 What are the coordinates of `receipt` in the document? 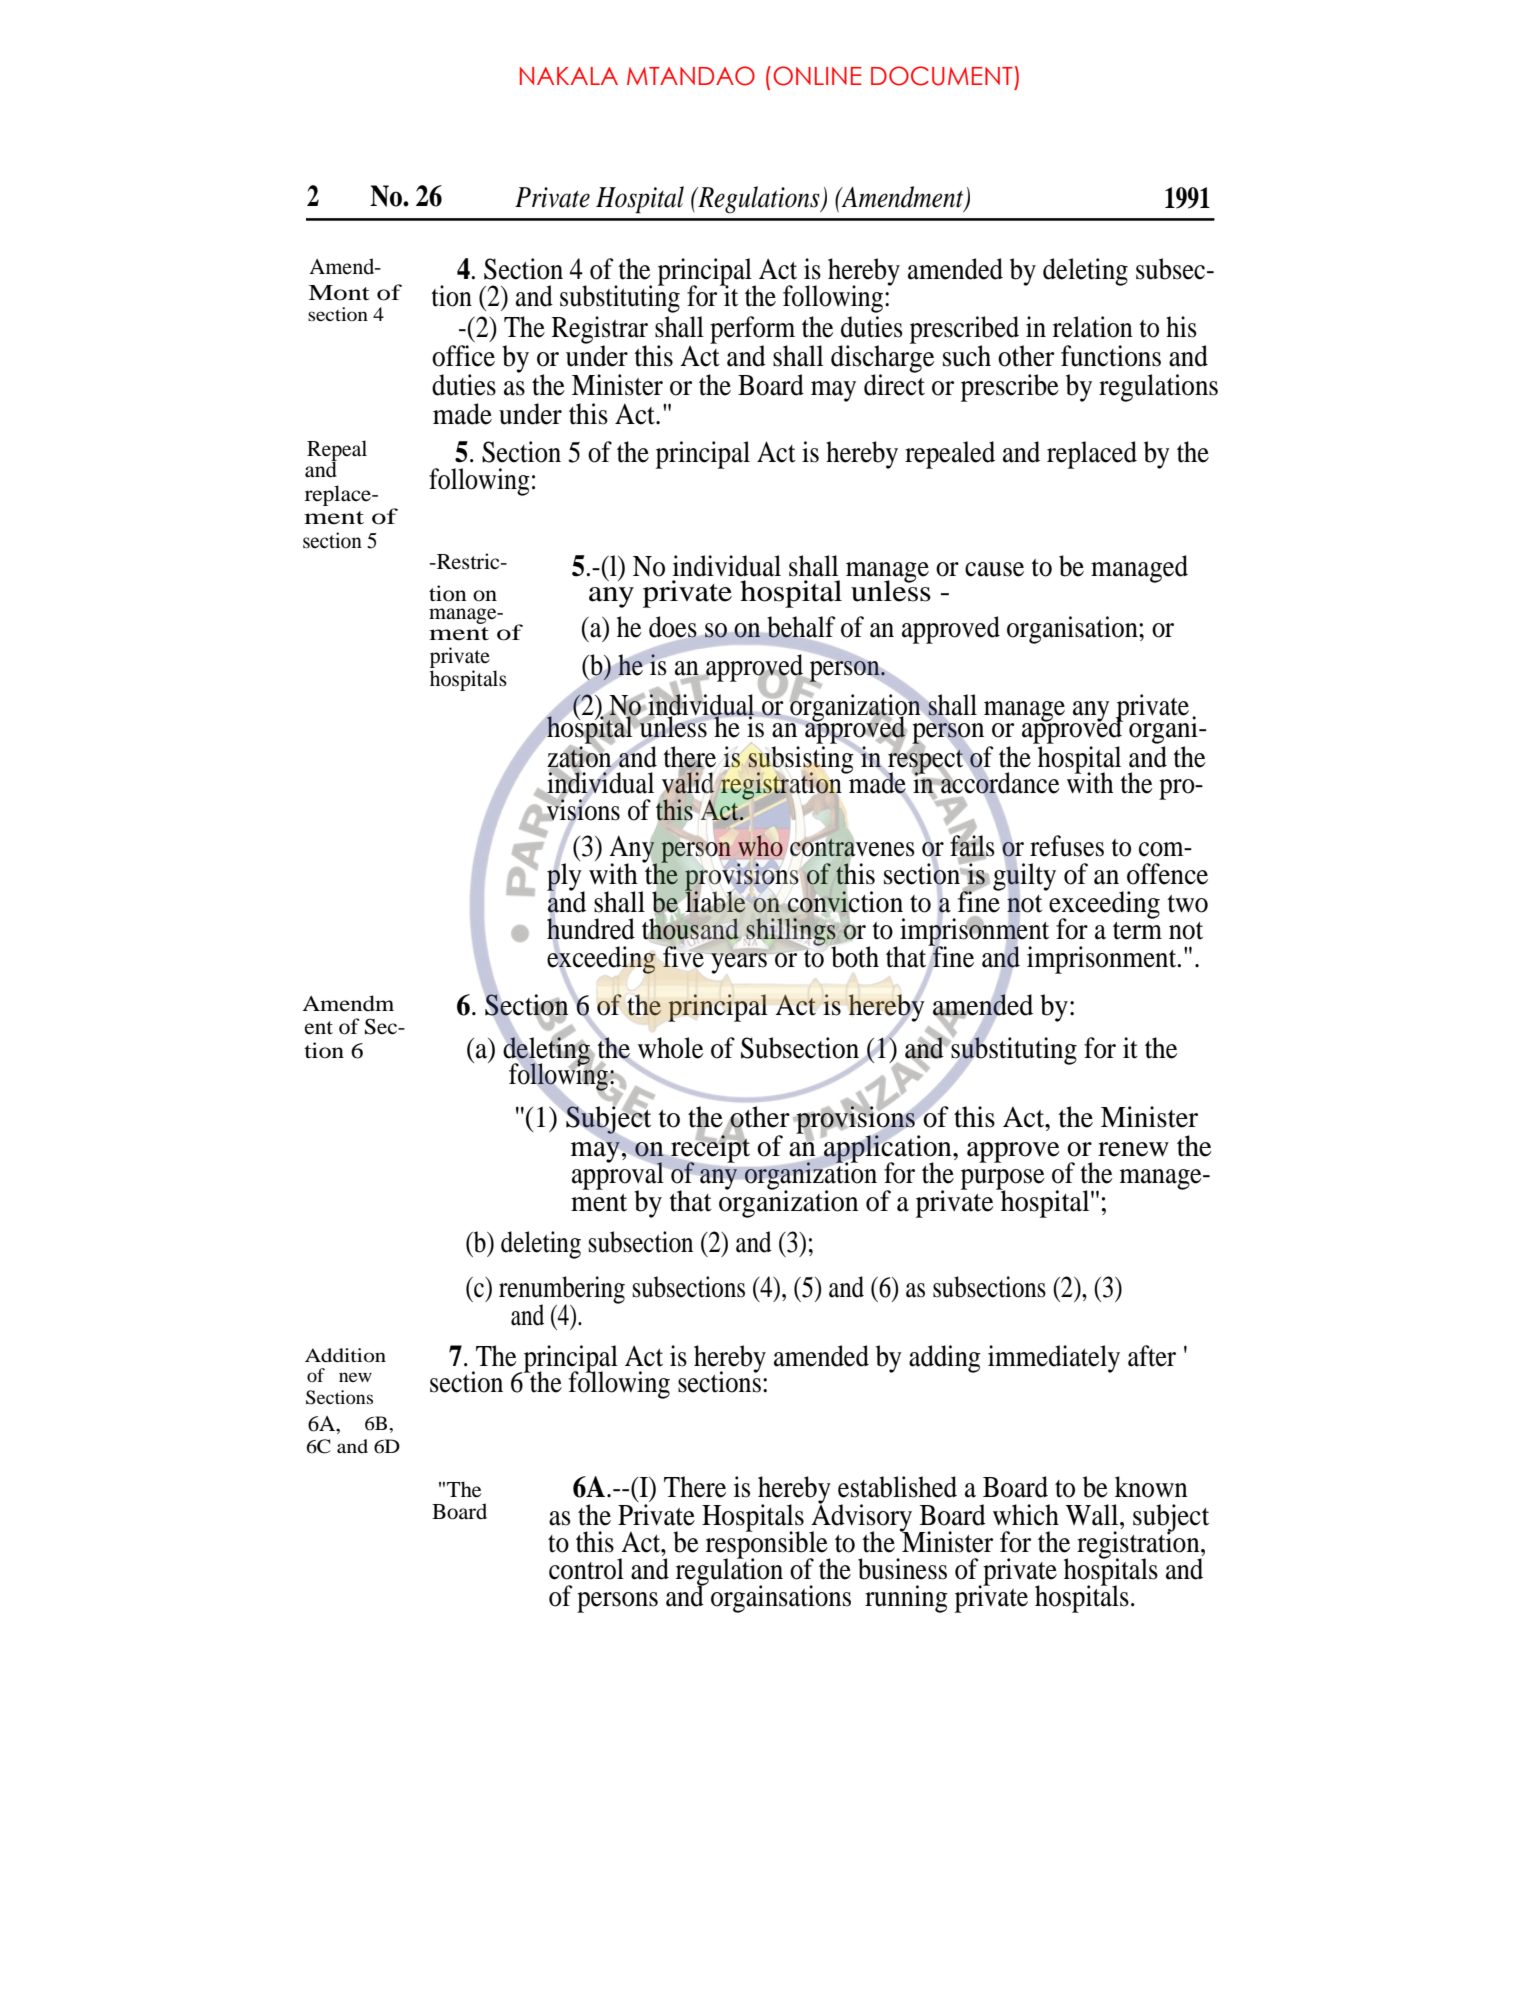 It's located at (710, 1150).
